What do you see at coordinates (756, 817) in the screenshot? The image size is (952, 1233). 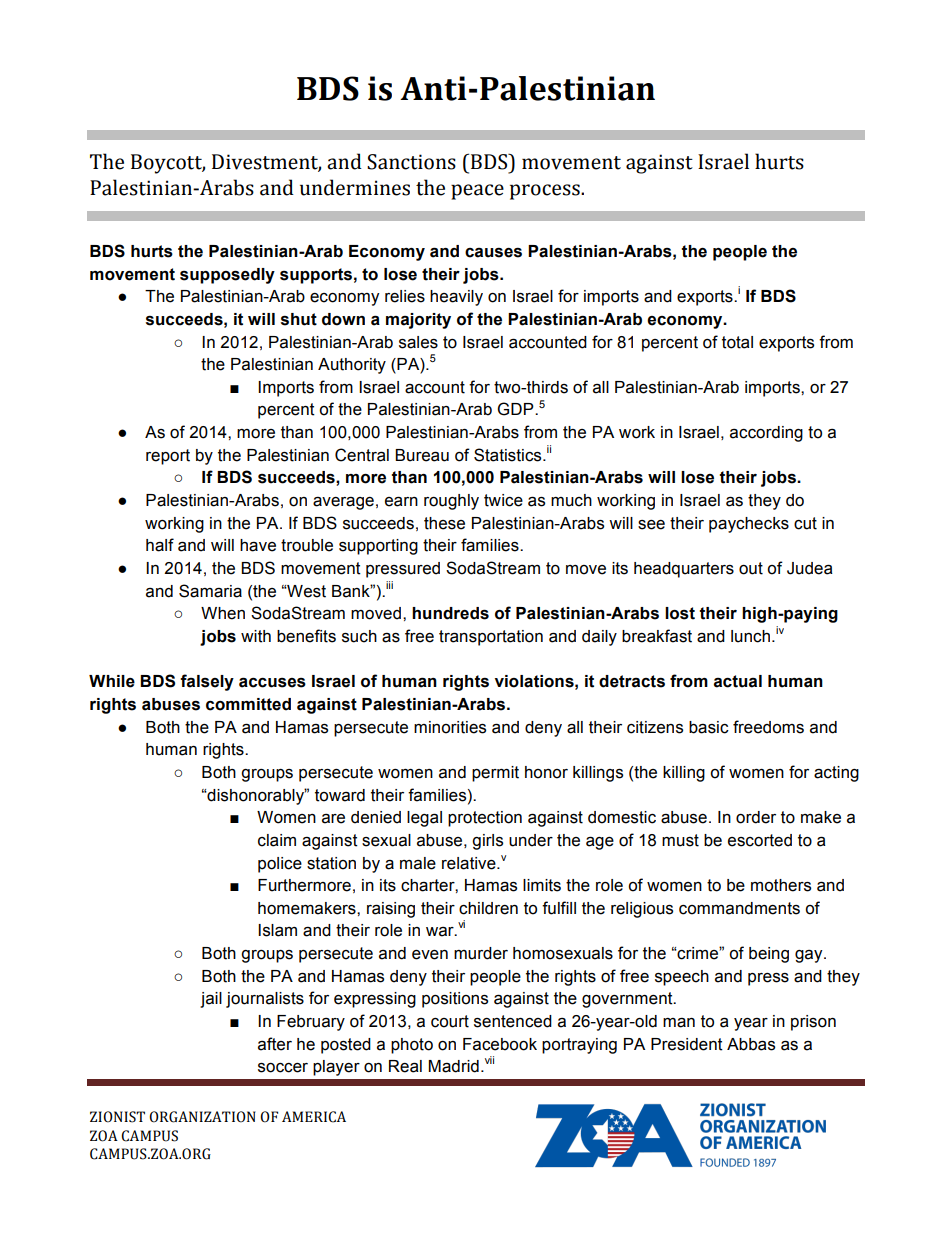 I see `order` at bounding box center [756, 817].
